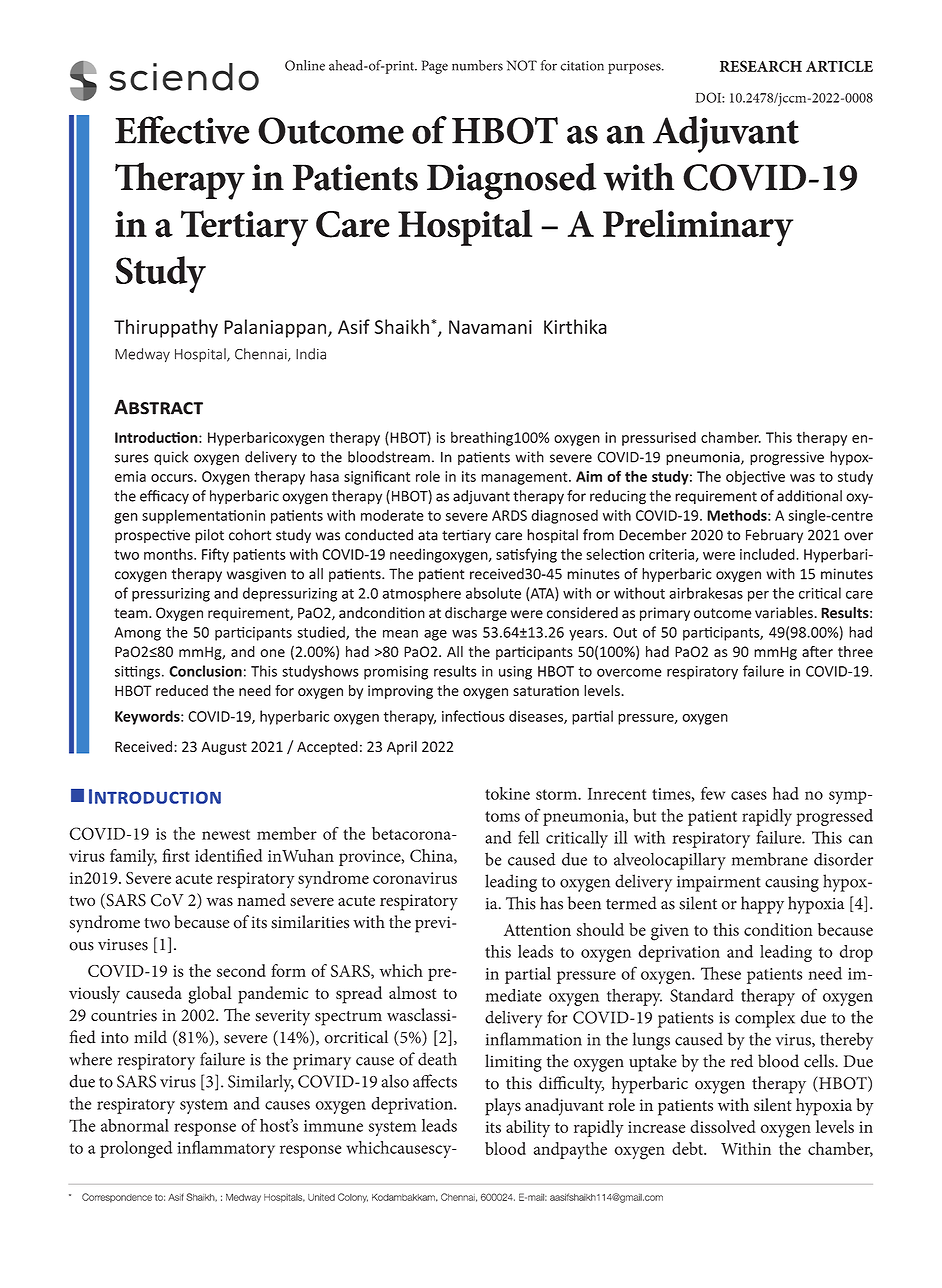  Describe the element at coordinates (749, 795) in the page. I see `cases` at that location.
